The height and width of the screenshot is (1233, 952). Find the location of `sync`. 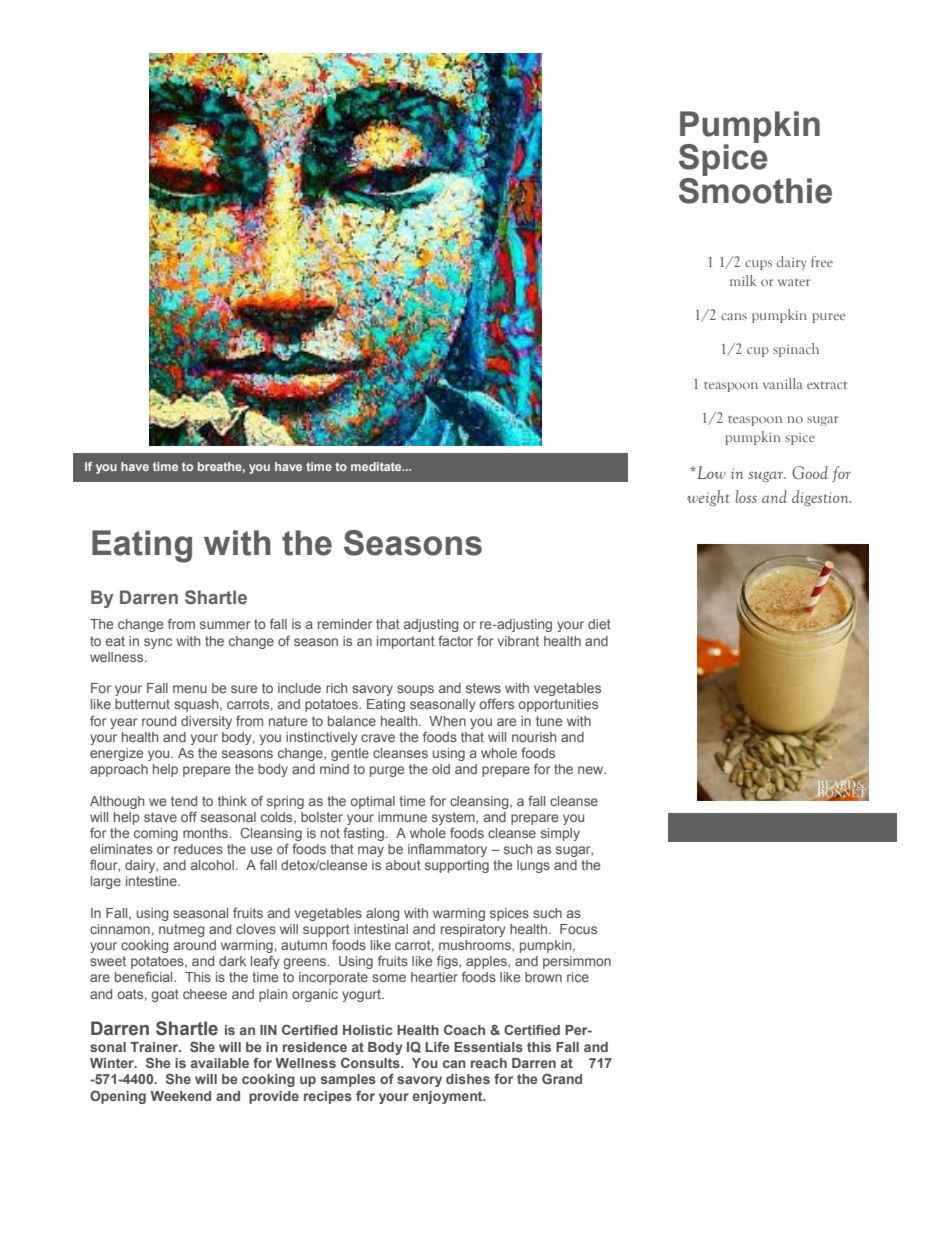

sync is located at coordinates (158, 643).
